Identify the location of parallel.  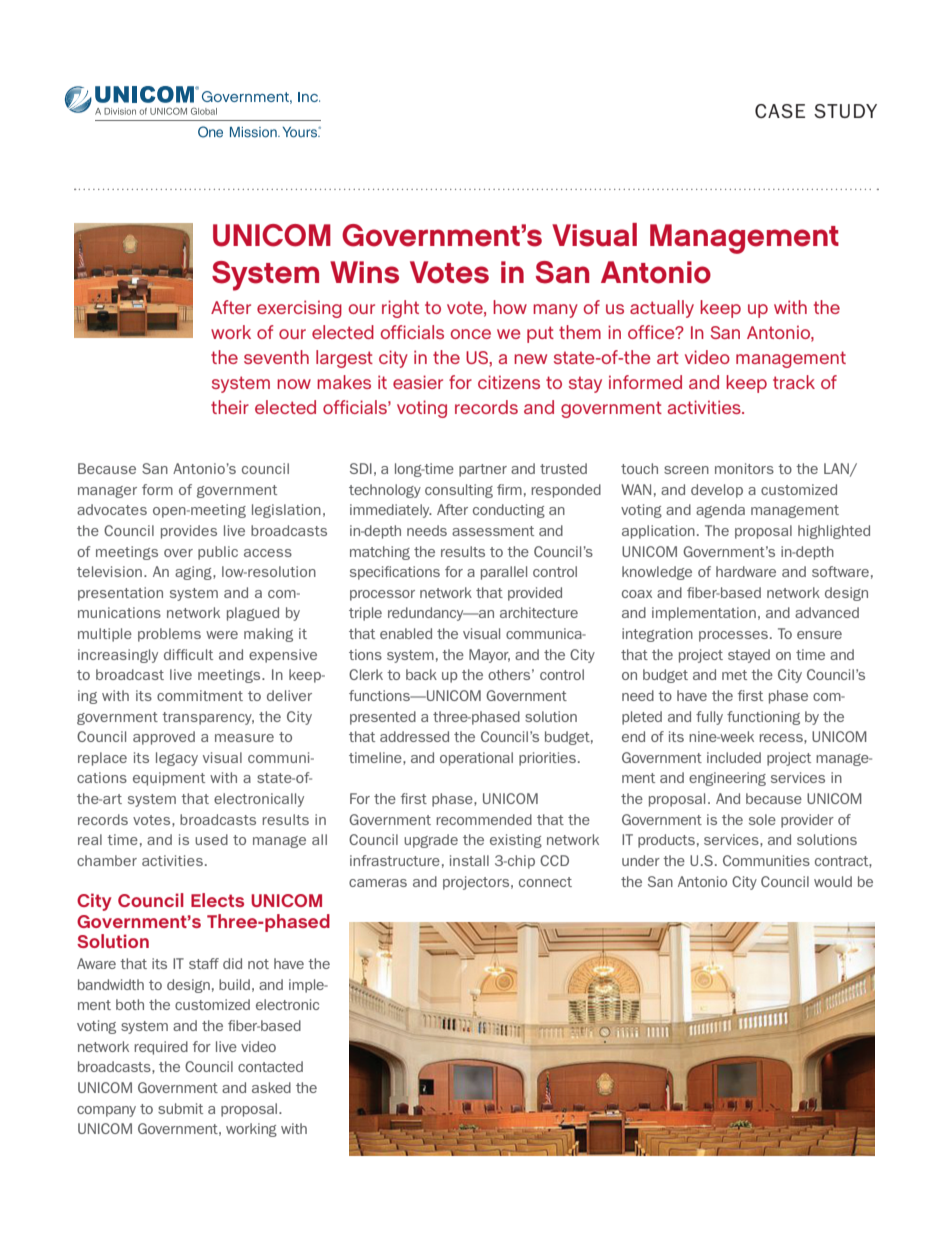
(504, 573).
